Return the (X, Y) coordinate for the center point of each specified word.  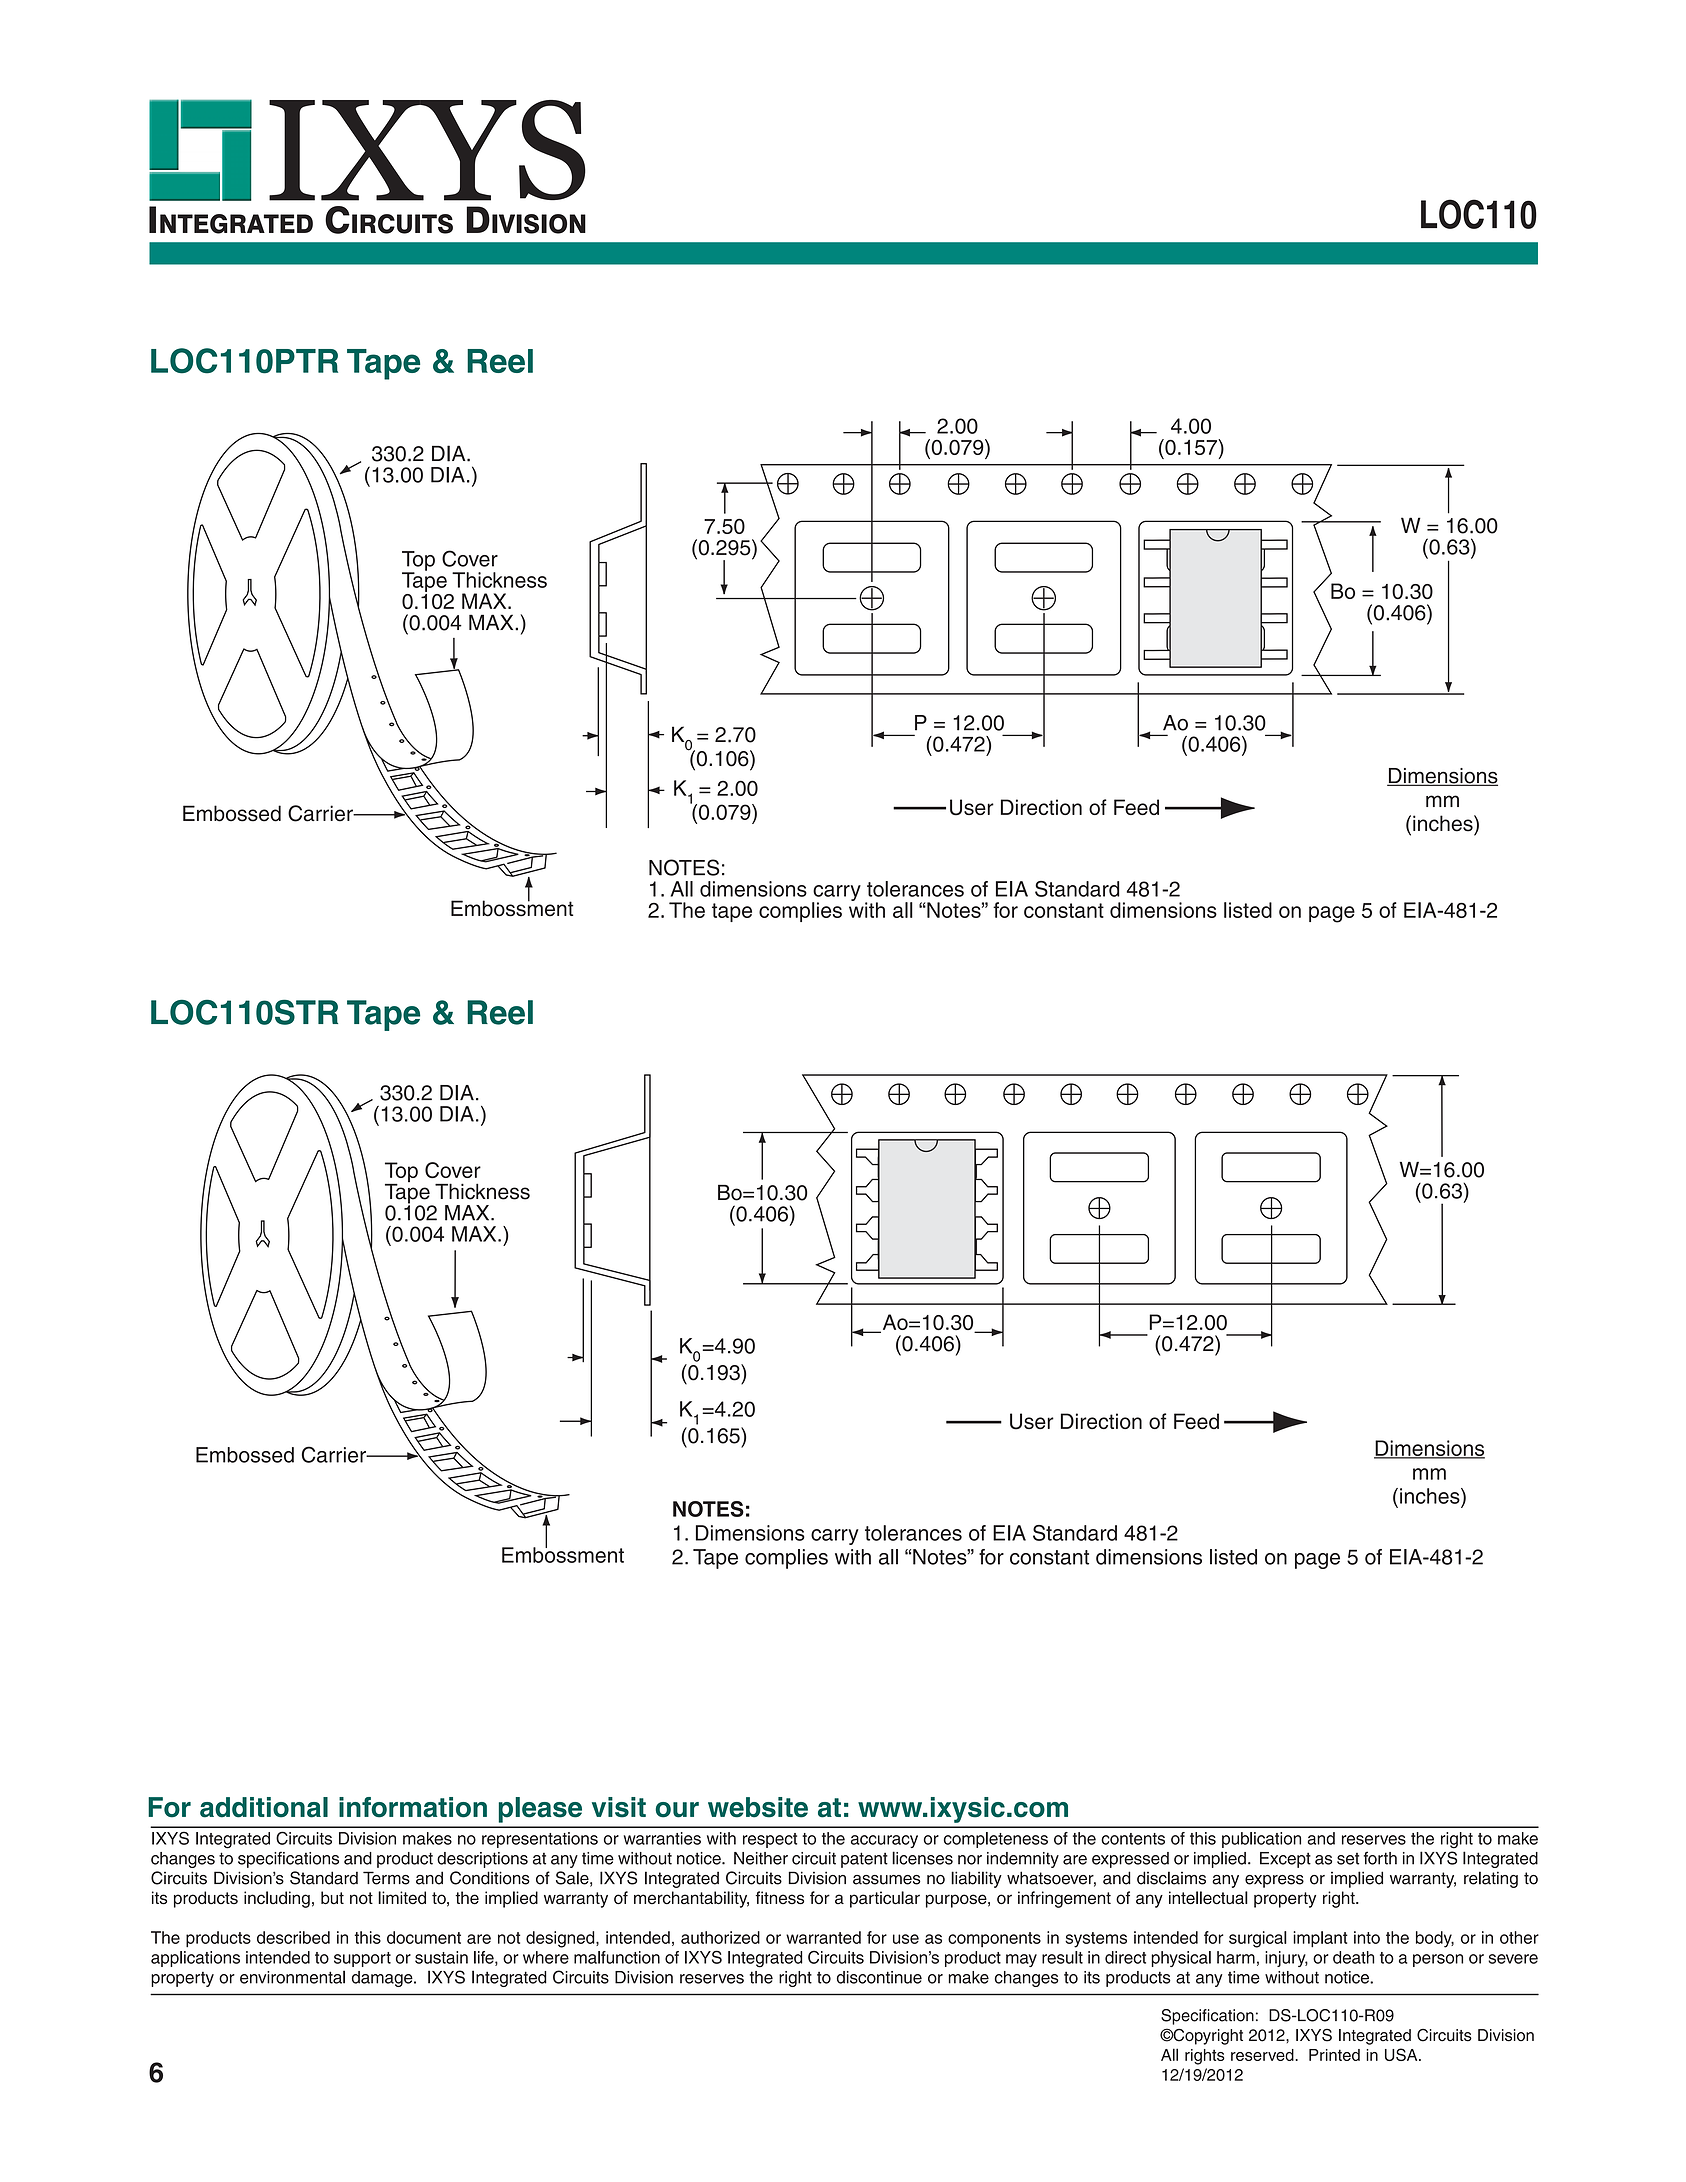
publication (1261, 1840)
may (1021, 1960)
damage (383, 1979)
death (1354, 1957)
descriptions (482, 1860)
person (1438, 1960)
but (332, 1898)
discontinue (879, 1977)
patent (864, 1860)
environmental (292, 1977)
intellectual (1208, 1898)
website (758, 1807)
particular (885, 1899)
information (413, 1807)
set (1348, 1859)
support (362, 1959)
